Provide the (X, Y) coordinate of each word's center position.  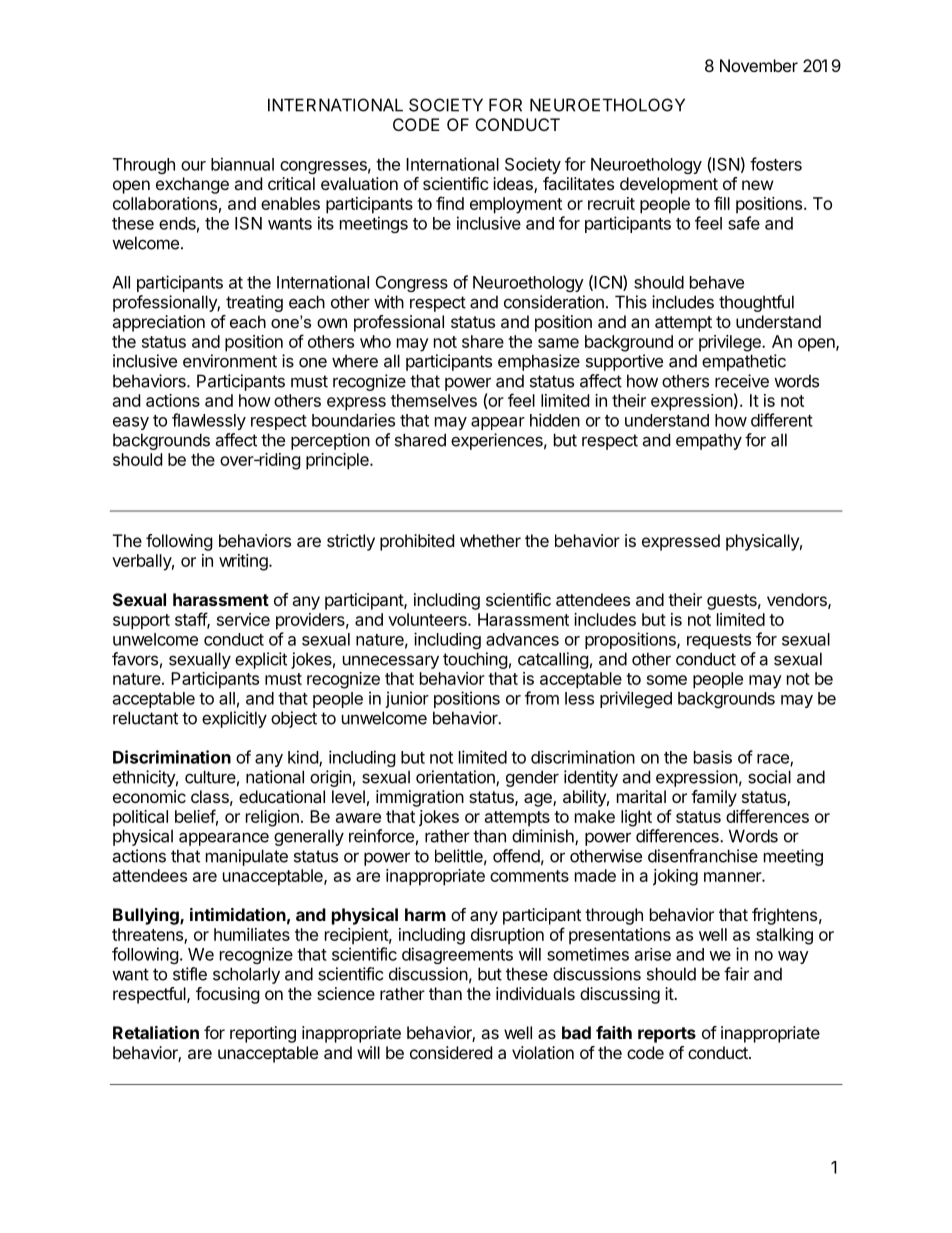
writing (244, 562)
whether (490, 540)
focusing (228, 995)
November (759, 65)
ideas (514, 185)
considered (451, 1052)
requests (719, 641)
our (193, 166)
